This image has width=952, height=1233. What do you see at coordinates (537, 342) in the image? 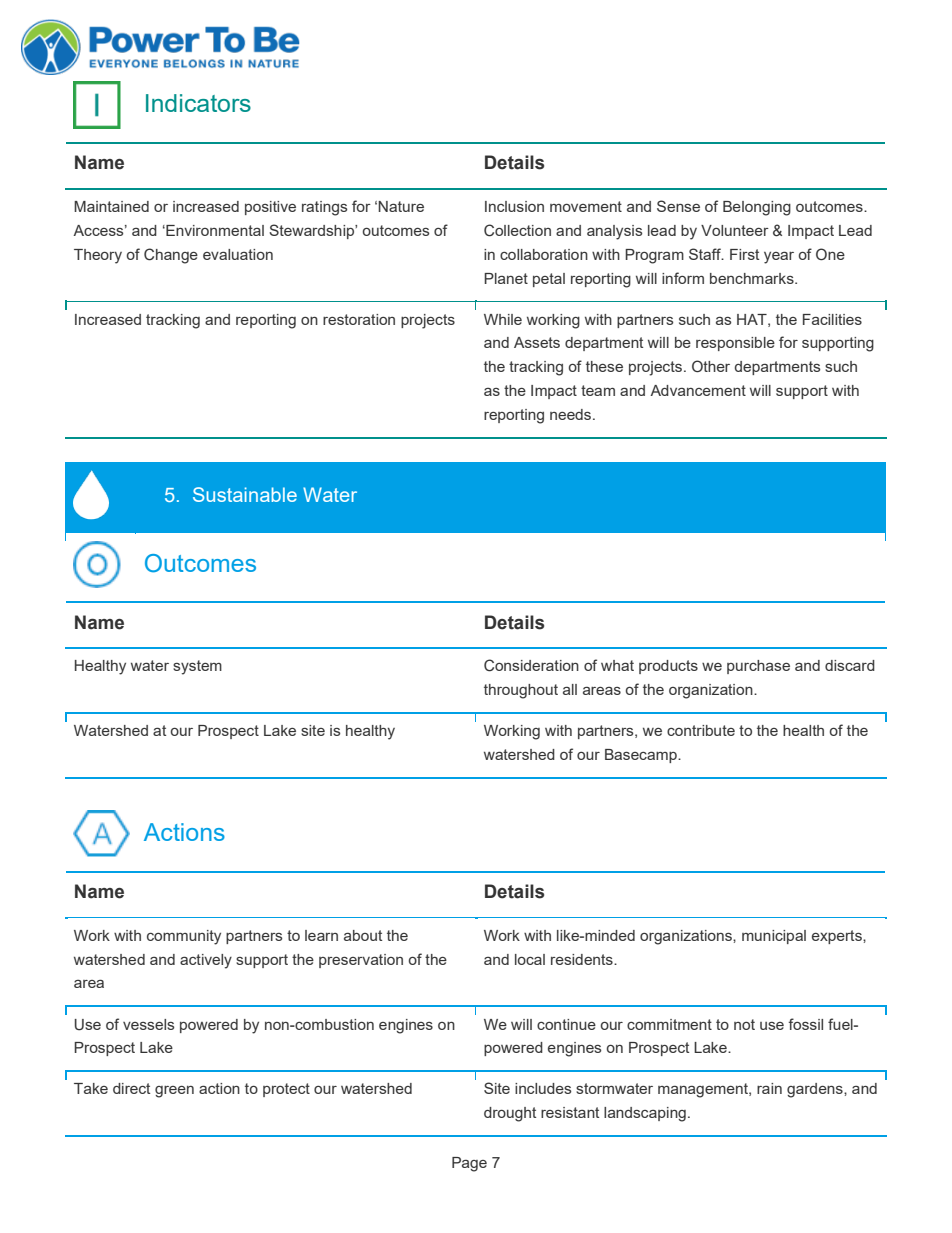
I see `Assets` at bounding box center [537, 342].
